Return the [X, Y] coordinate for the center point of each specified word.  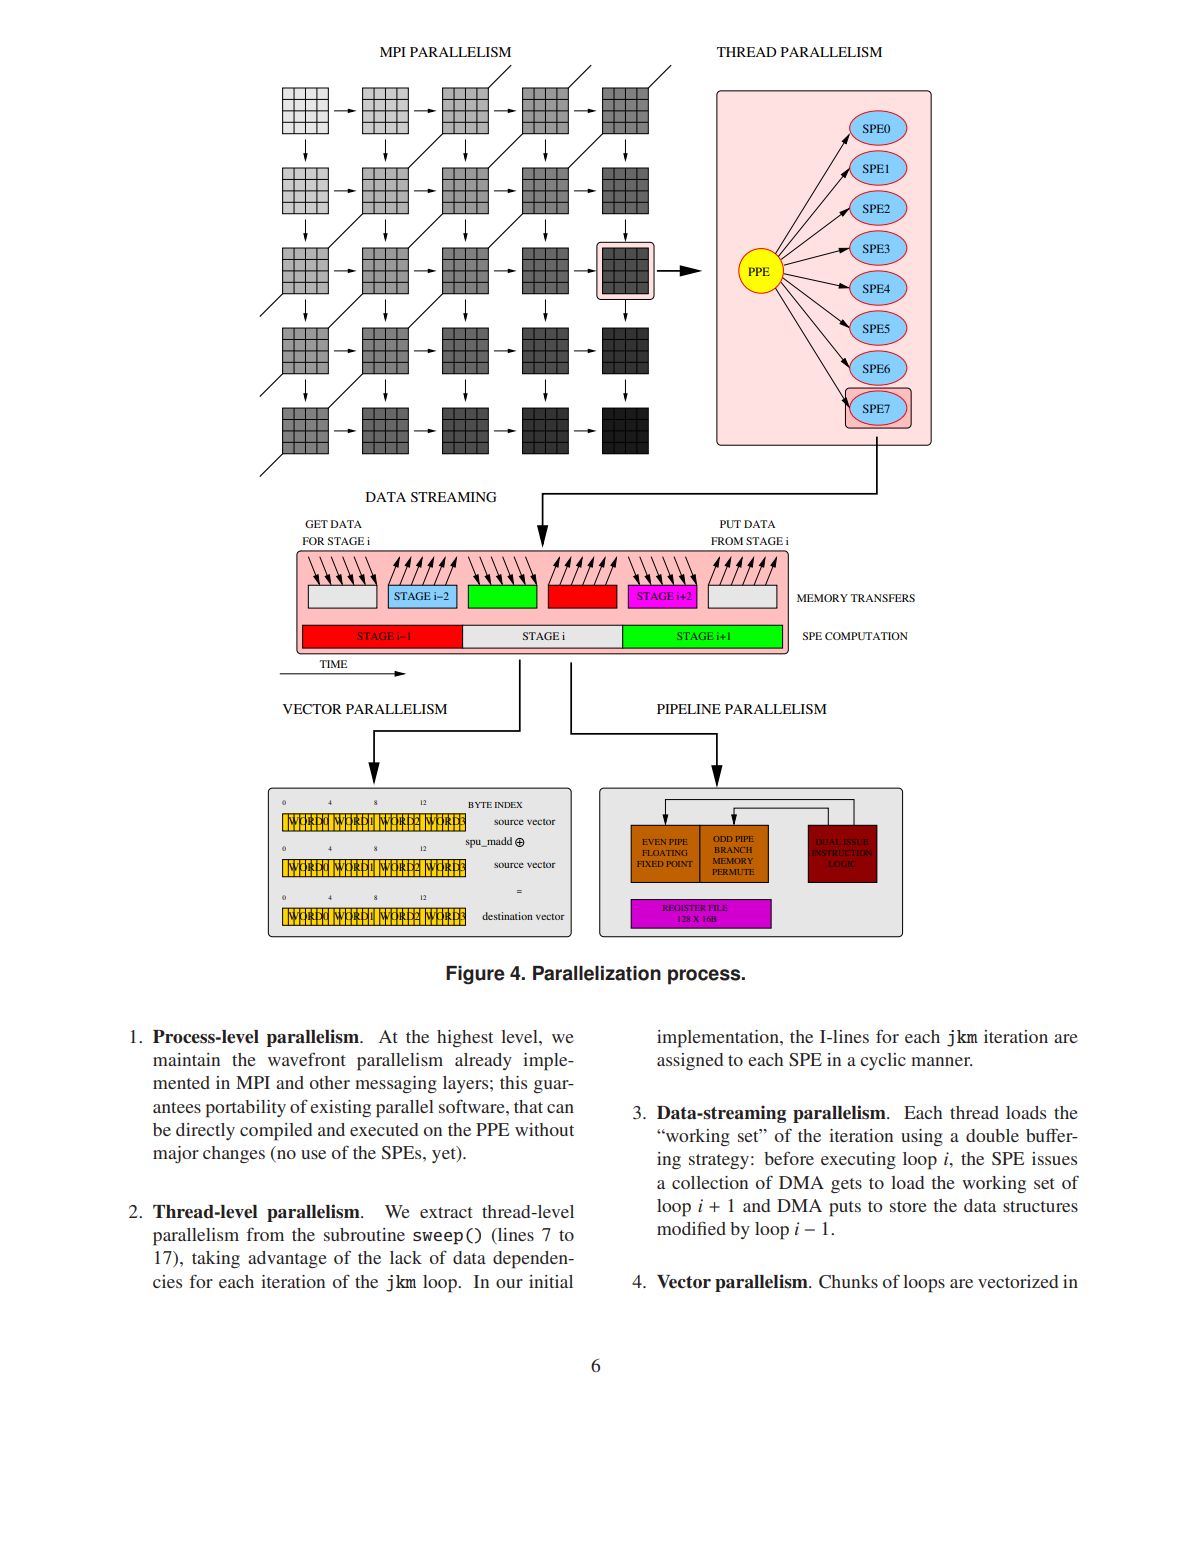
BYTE [480, 805]
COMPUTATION [866, 636]
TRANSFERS [882, 598]
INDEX [508, 805]
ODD [723, 839]
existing [340, 1108]
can [560, 1108]
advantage [287, 1259]
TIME [333, 664]
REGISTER [684, 908]
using [922, 1137]
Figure [475, 975]
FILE [718, 908]
